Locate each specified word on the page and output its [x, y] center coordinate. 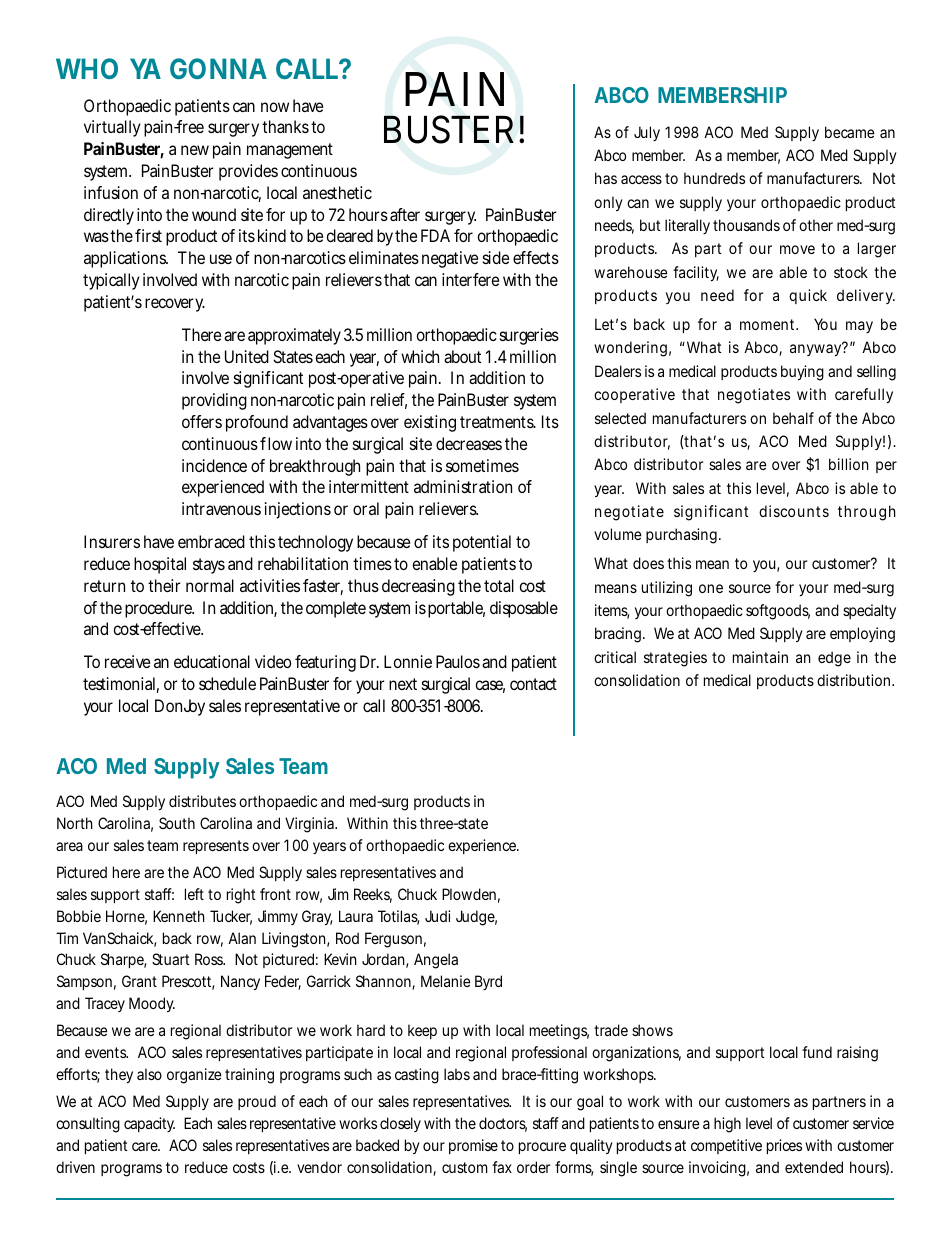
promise [473, 1146]
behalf [793, 418]
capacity [149, 1124]
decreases [469, 443]
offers [202, 421]
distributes [202, 801]
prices [784, 1146]
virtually [112, 128]
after [405, 214]
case [490, 686]
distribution [855, 680]
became [850, 132]
